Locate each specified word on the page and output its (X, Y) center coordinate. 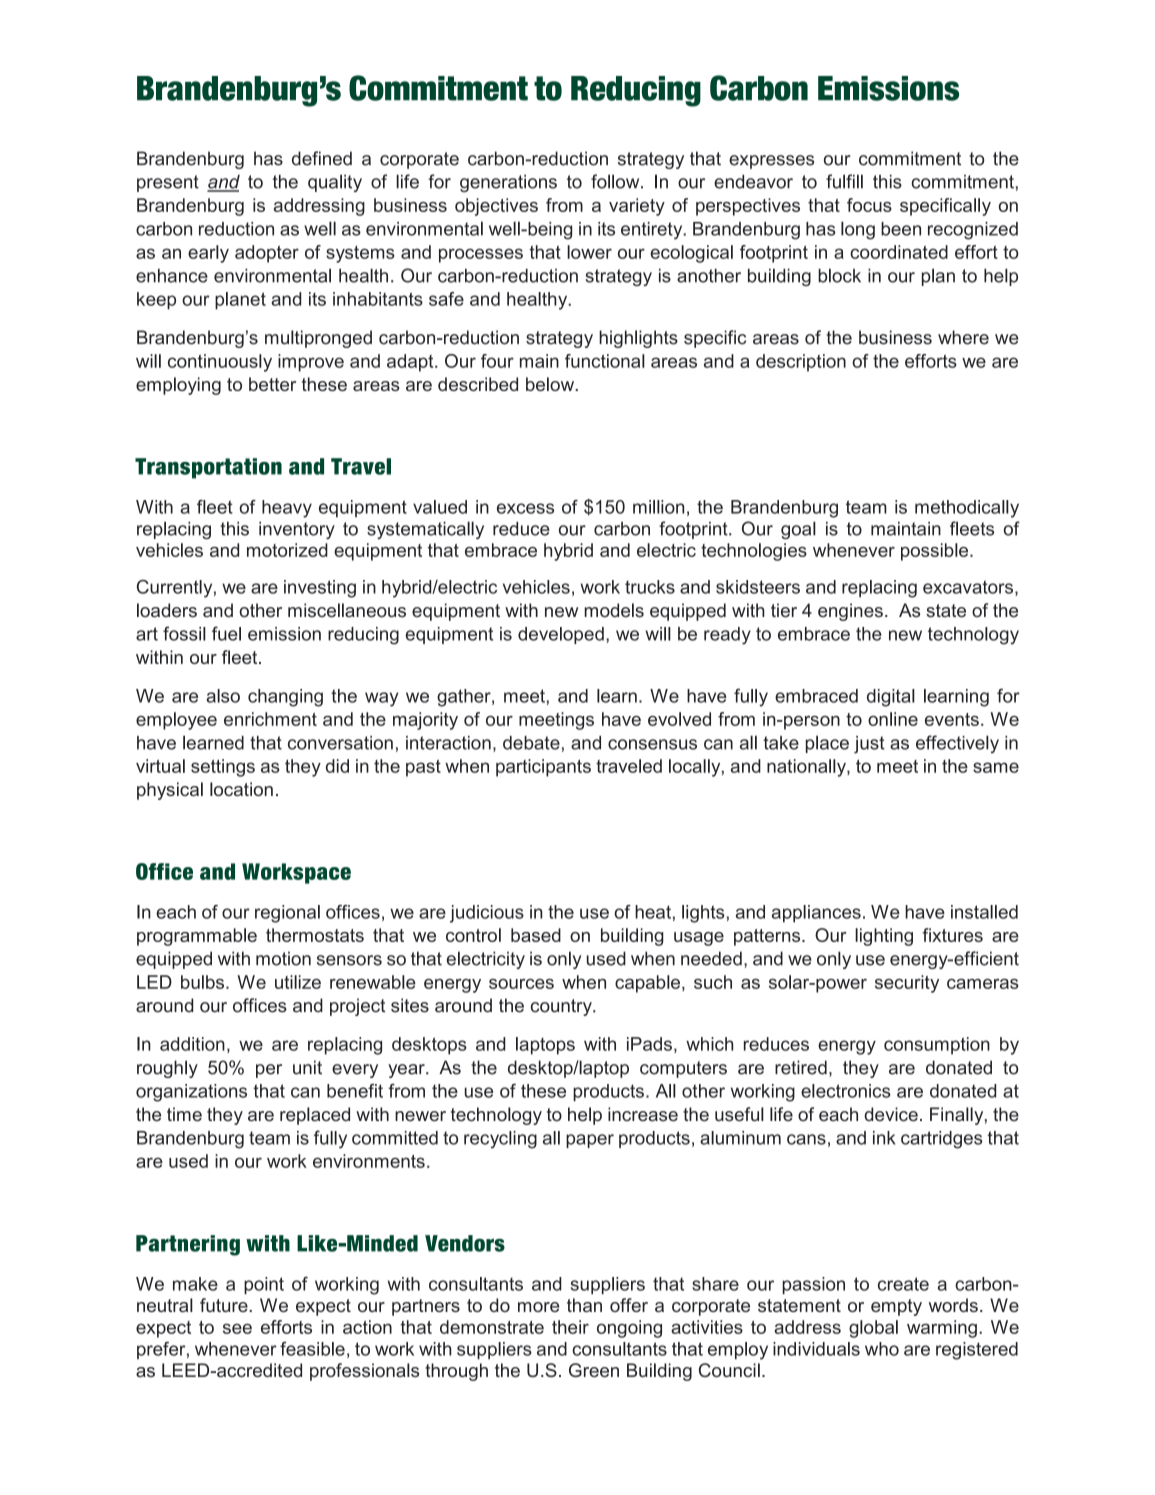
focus (869, 205)
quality (335, 183)
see (237, 1328)
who (882, 1349)
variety (637, 207)
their (570, 1327)
